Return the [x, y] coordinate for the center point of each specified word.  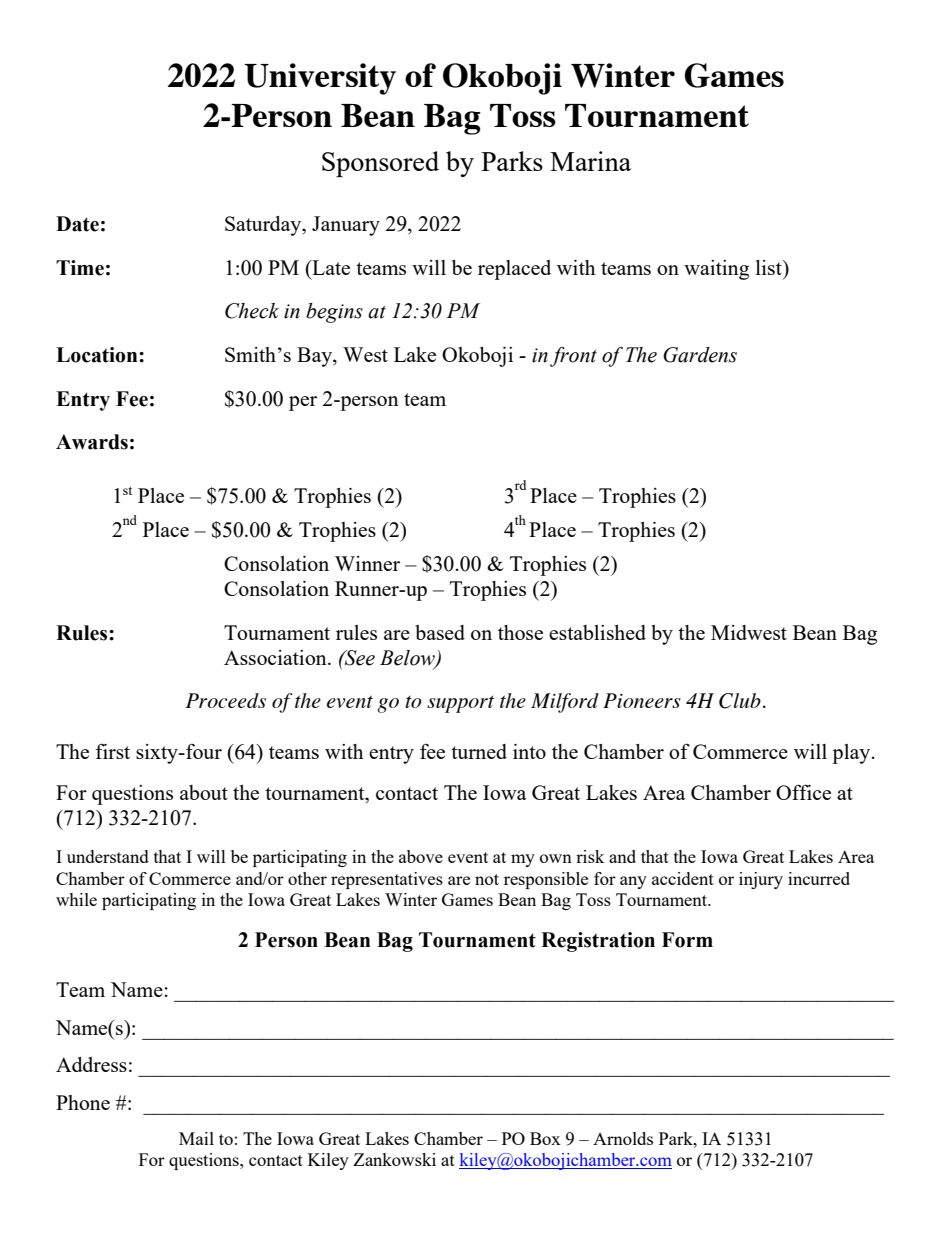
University [320, 79]
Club [740, 701]
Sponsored [380, 164]
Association [276, 657]
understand [108, 856]
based [440, 632]
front [573, 356]
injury [761, 880]
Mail [196, 1138]
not [487, 879]
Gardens [700, 355]
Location [98, 355]
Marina [590, 161]
